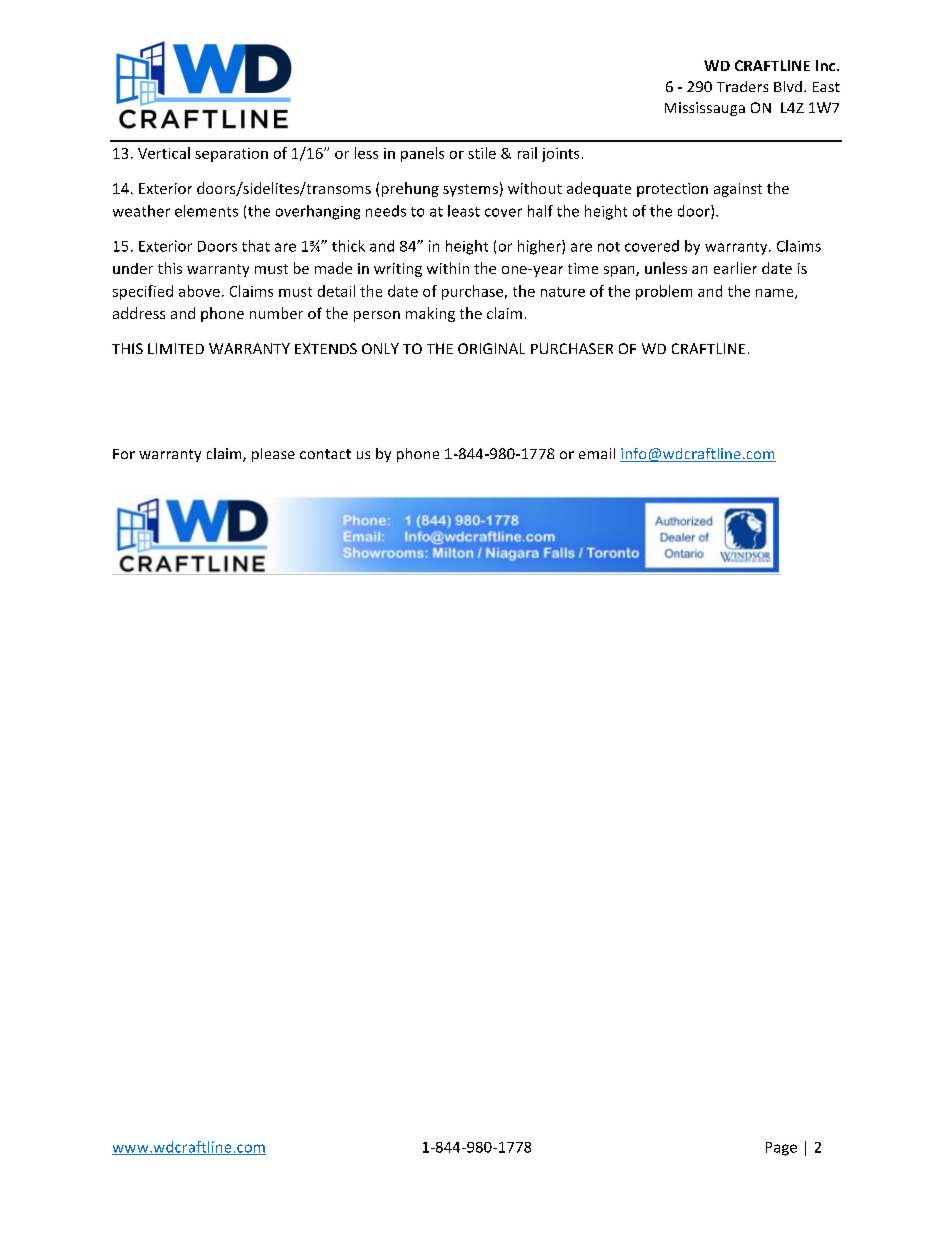 This image has width=952, height=1233. What do you see at coordinates (124, 454) in the image?
I see `For` at bounding box center [124, 454].
